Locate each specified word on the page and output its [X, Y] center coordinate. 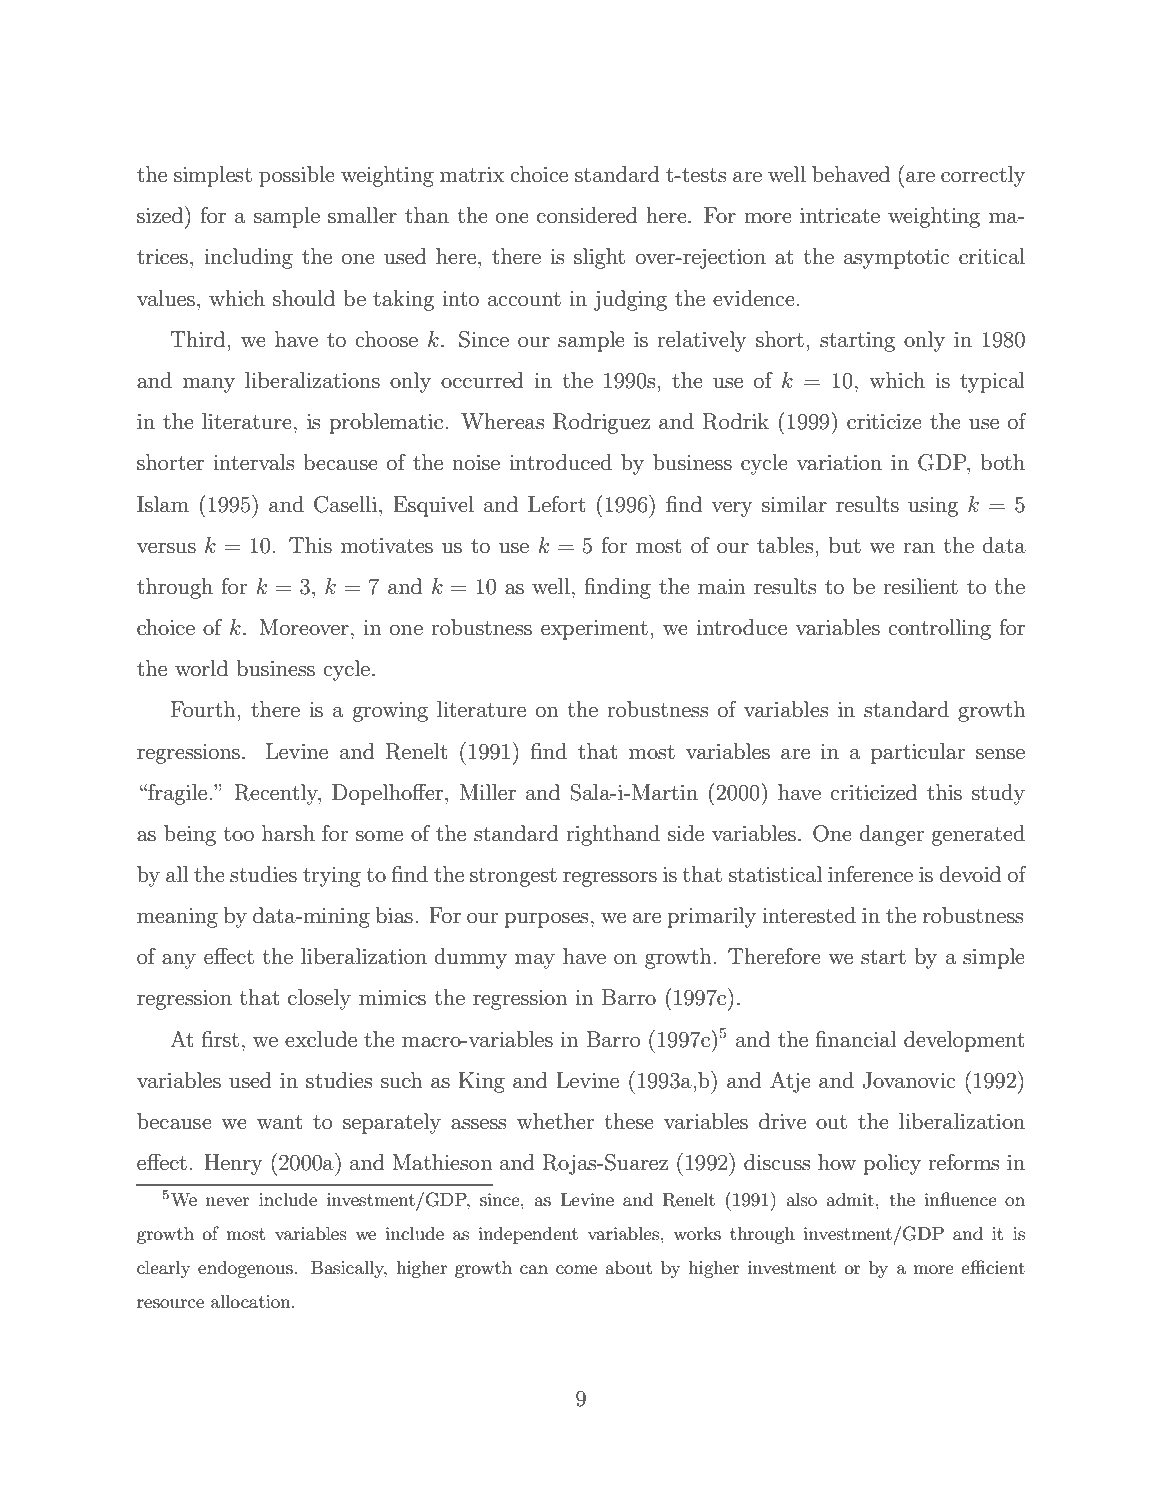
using [933, 507]
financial [856, 1039]
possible [297, 176]
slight [599, 258]
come [576, 1269]
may [535, 961]
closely [319, 999]
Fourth [204, 709]
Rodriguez [601, 423]
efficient [993, 1267]
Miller [488, 792]
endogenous [246, 1269]
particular [918, 753]
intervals [253, 462]
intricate [840, 216]
